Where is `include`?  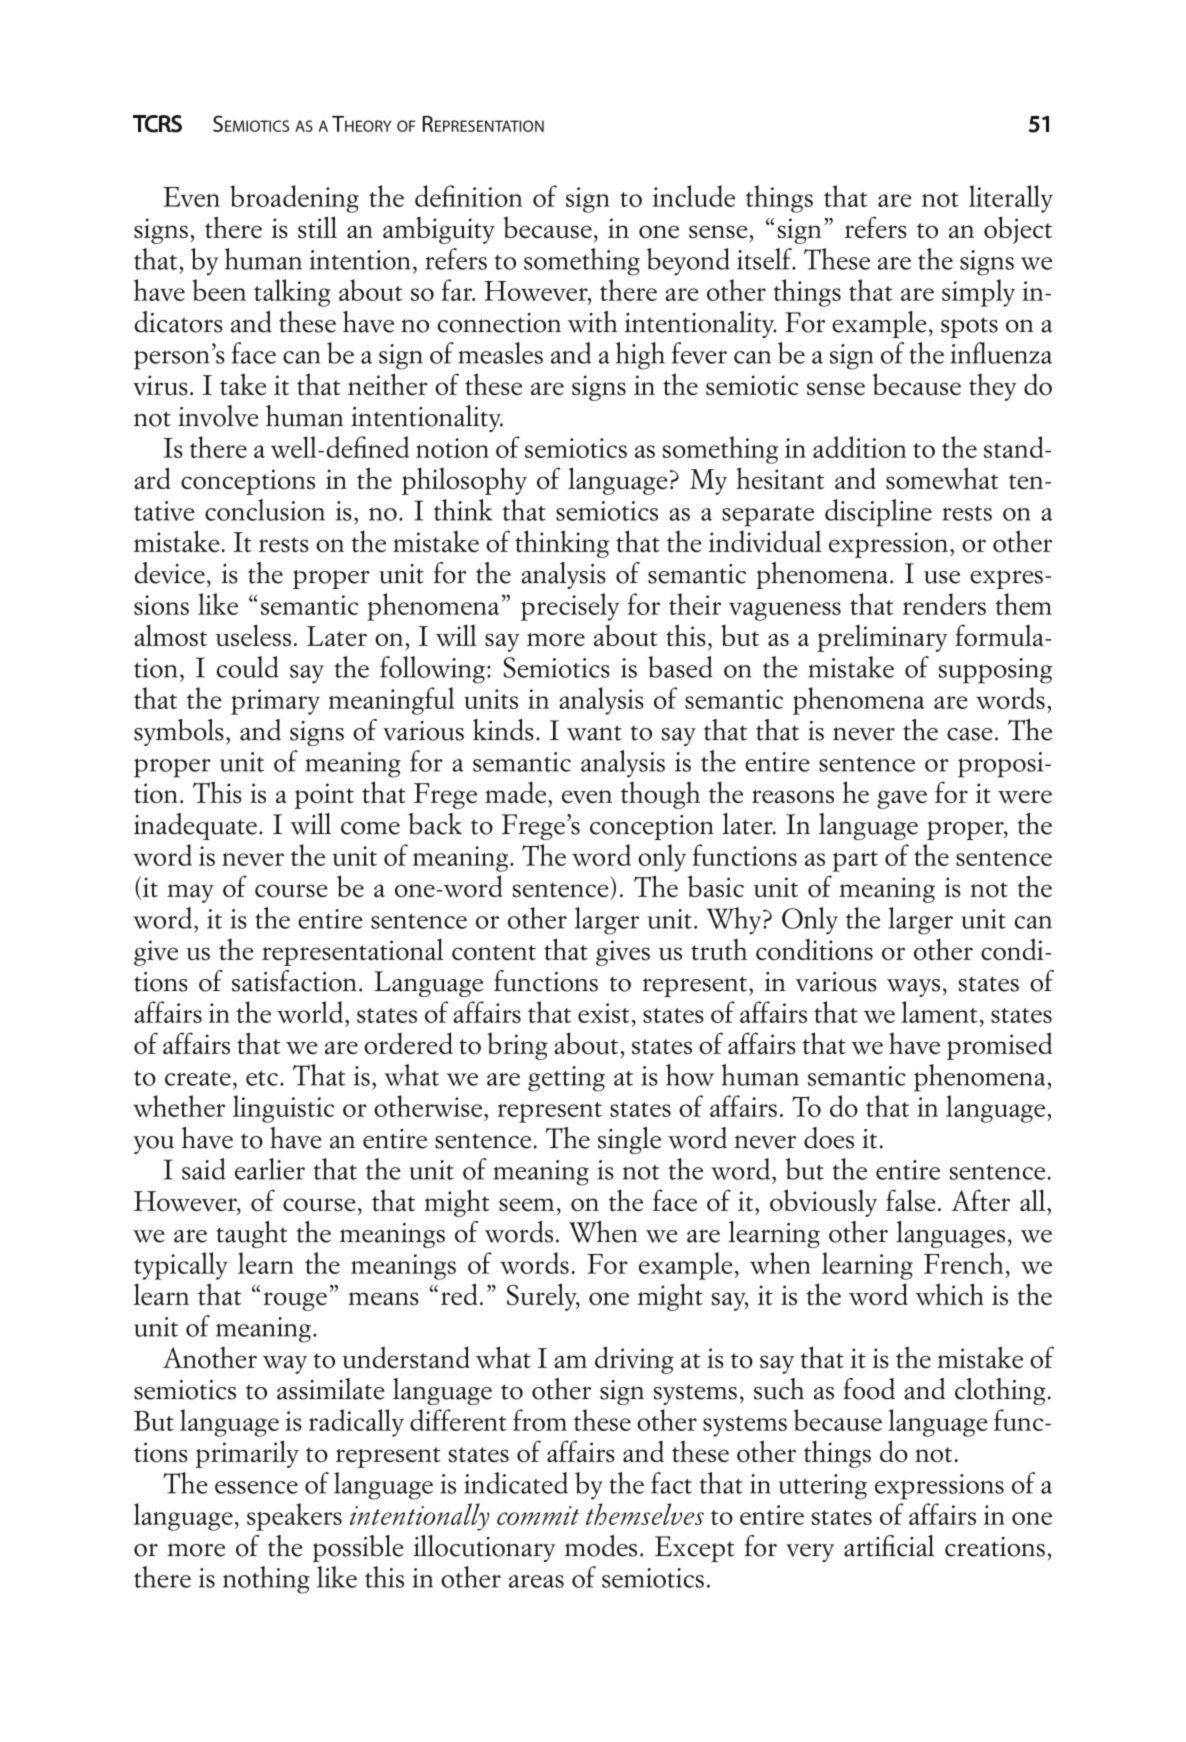
include is located at coordinates (694, 196).
